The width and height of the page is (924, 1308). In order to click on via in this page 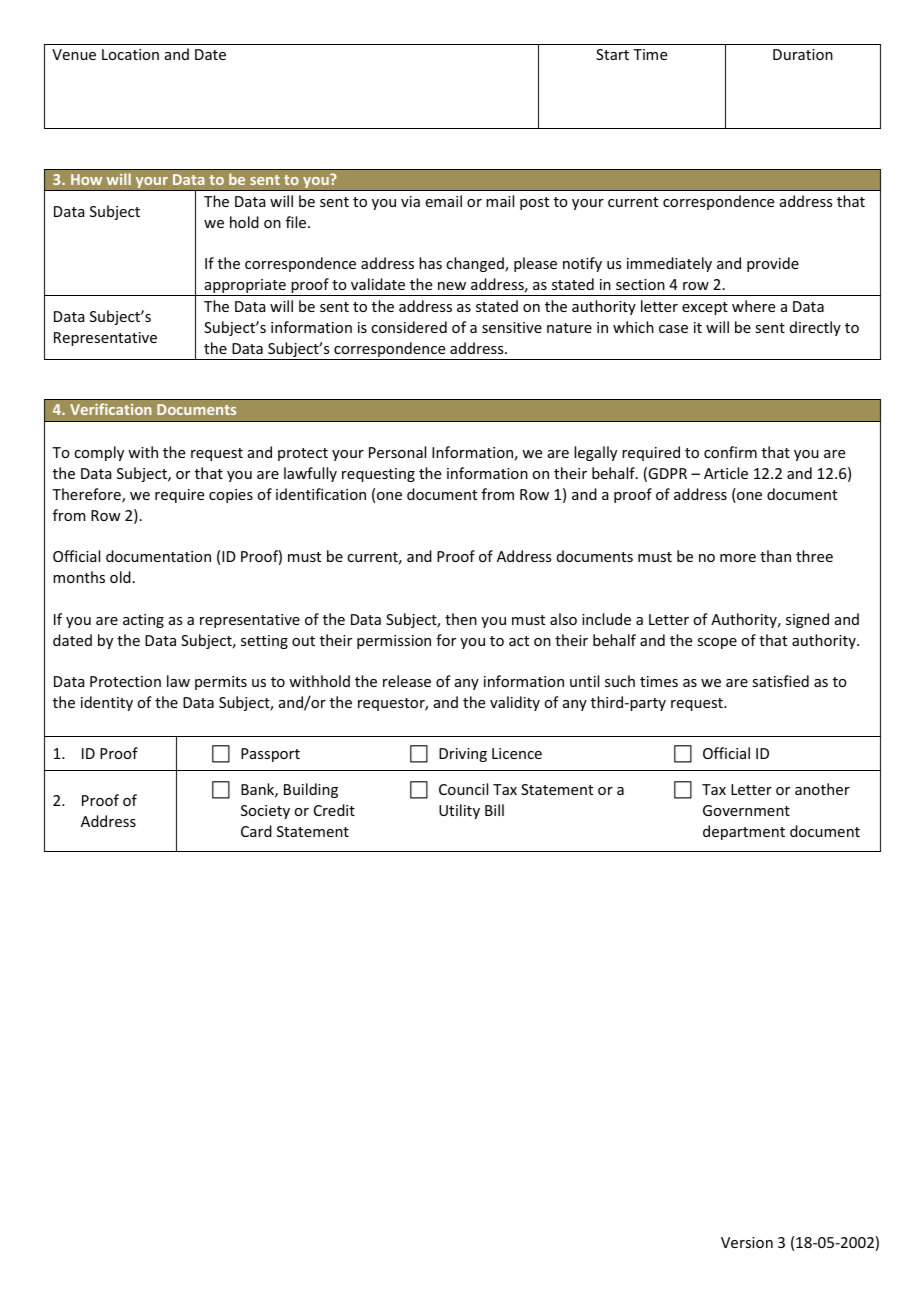, I will do `click(410, 201)`.
